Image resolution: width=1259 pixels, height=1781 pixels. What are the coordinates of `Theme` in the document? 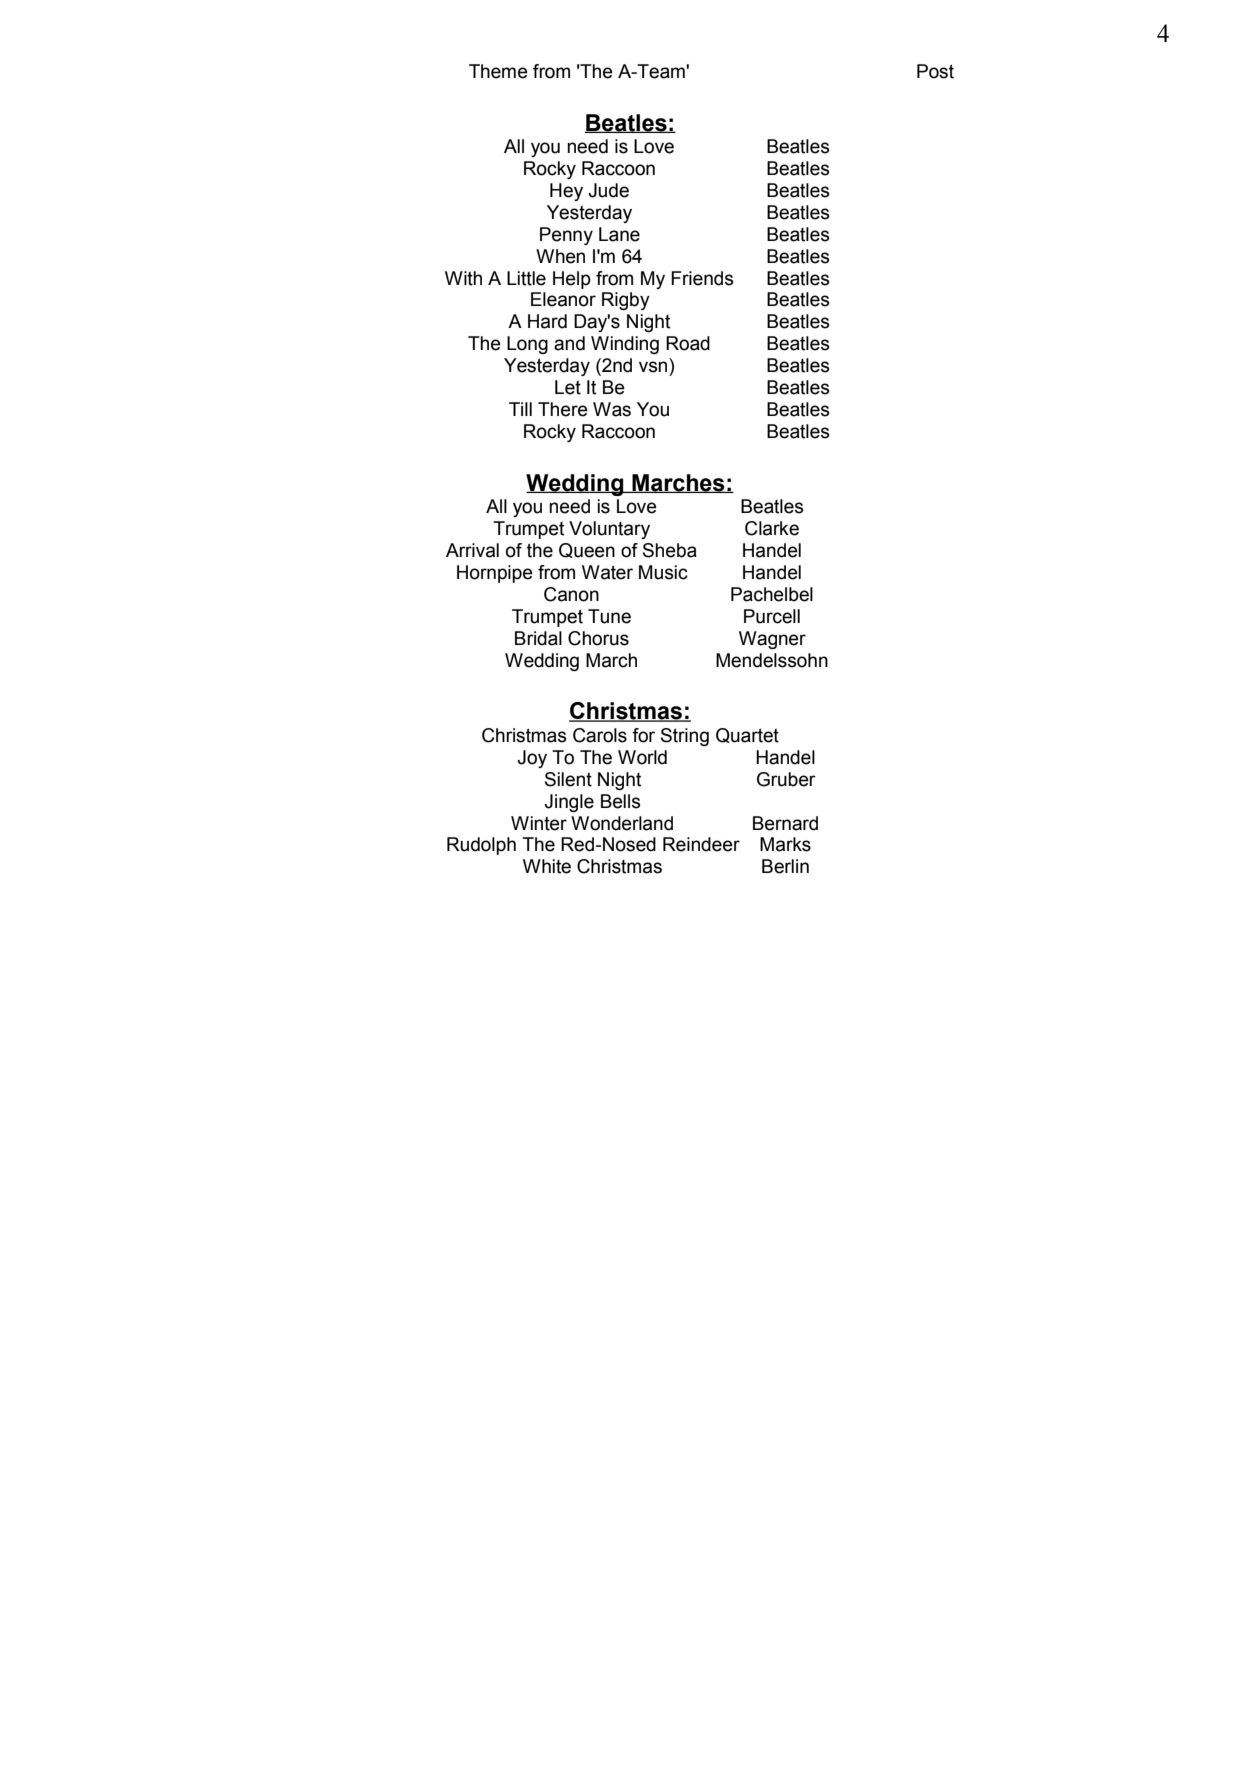 It's located at (498, 71).
